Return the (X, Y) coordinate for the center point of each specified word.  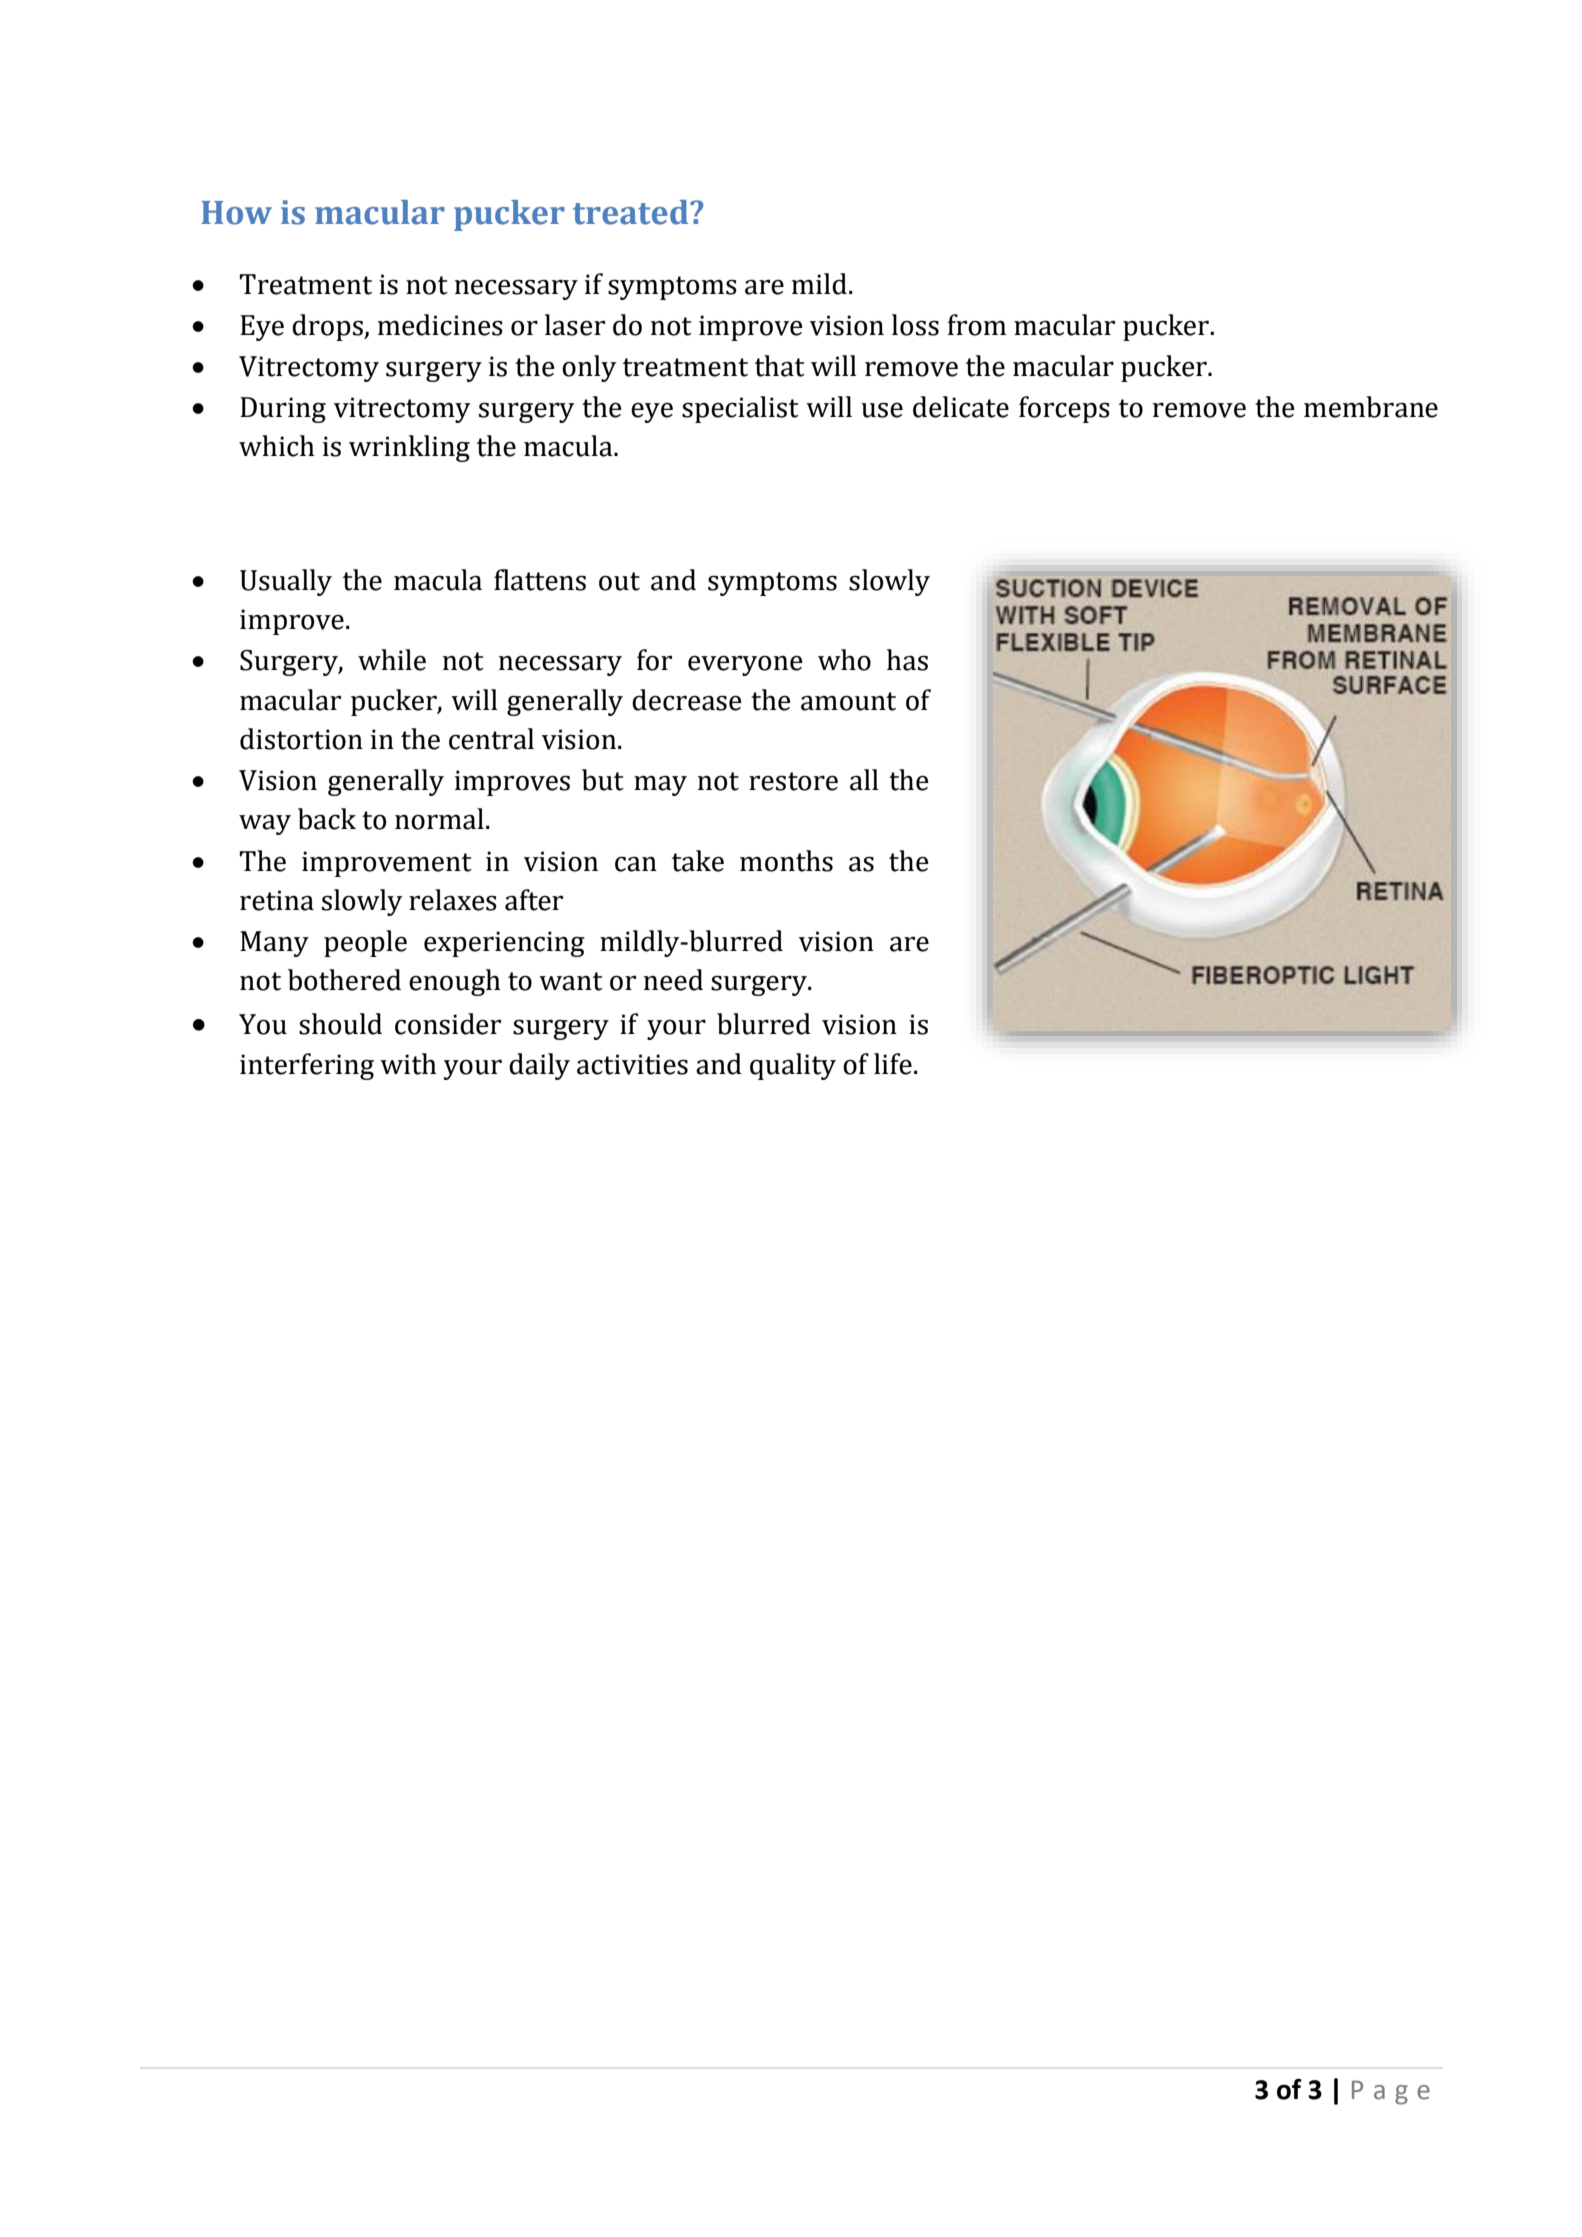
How (236, 213)
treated (632, 212)
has (907, 660)
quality (793, 1066)
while (392, 660)
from (976, 325)
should (340, 1024)
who (844, 660)
